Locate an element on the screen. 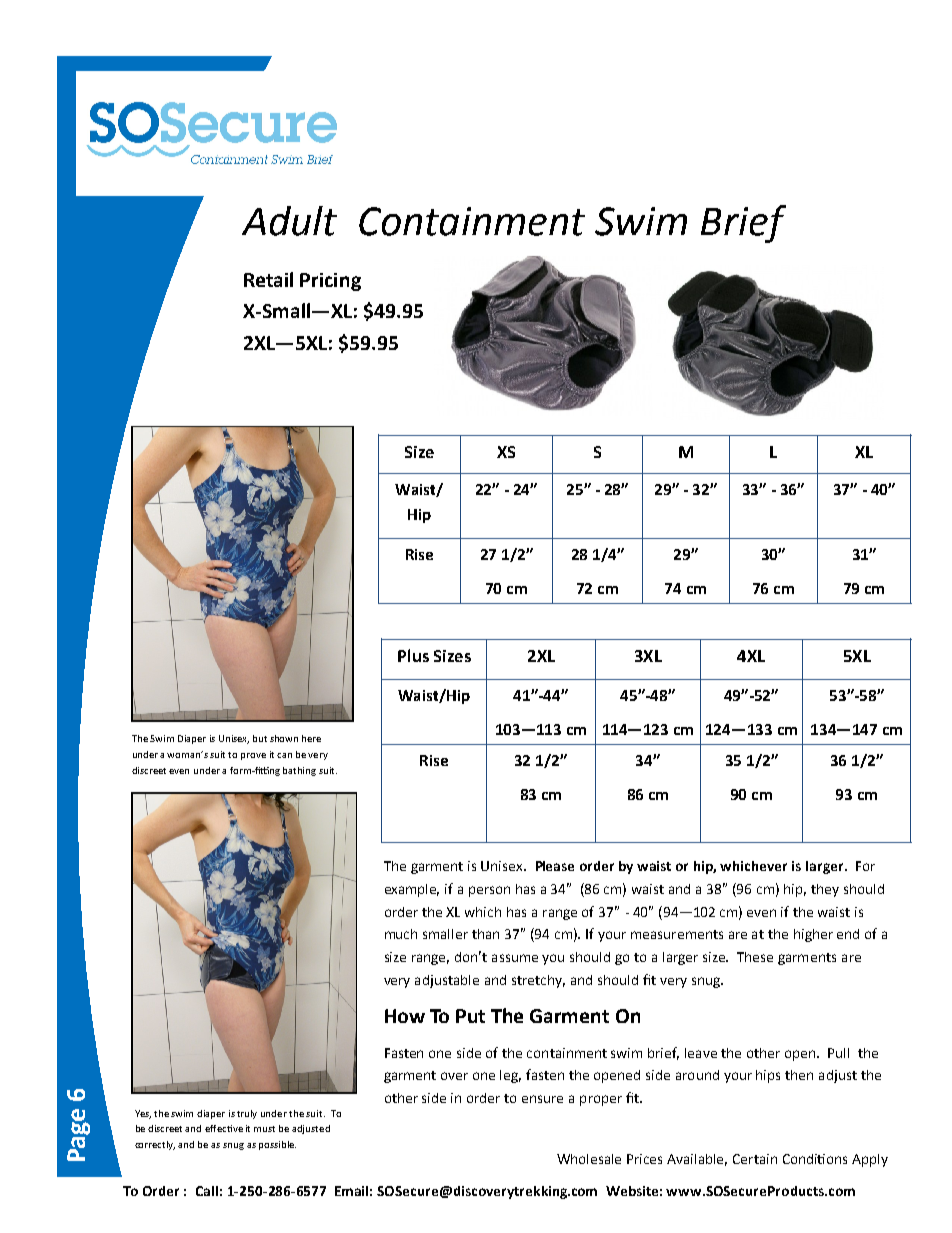 This screenshot has height=1233, width=952. Call is located at coordinates (207, 1191).
